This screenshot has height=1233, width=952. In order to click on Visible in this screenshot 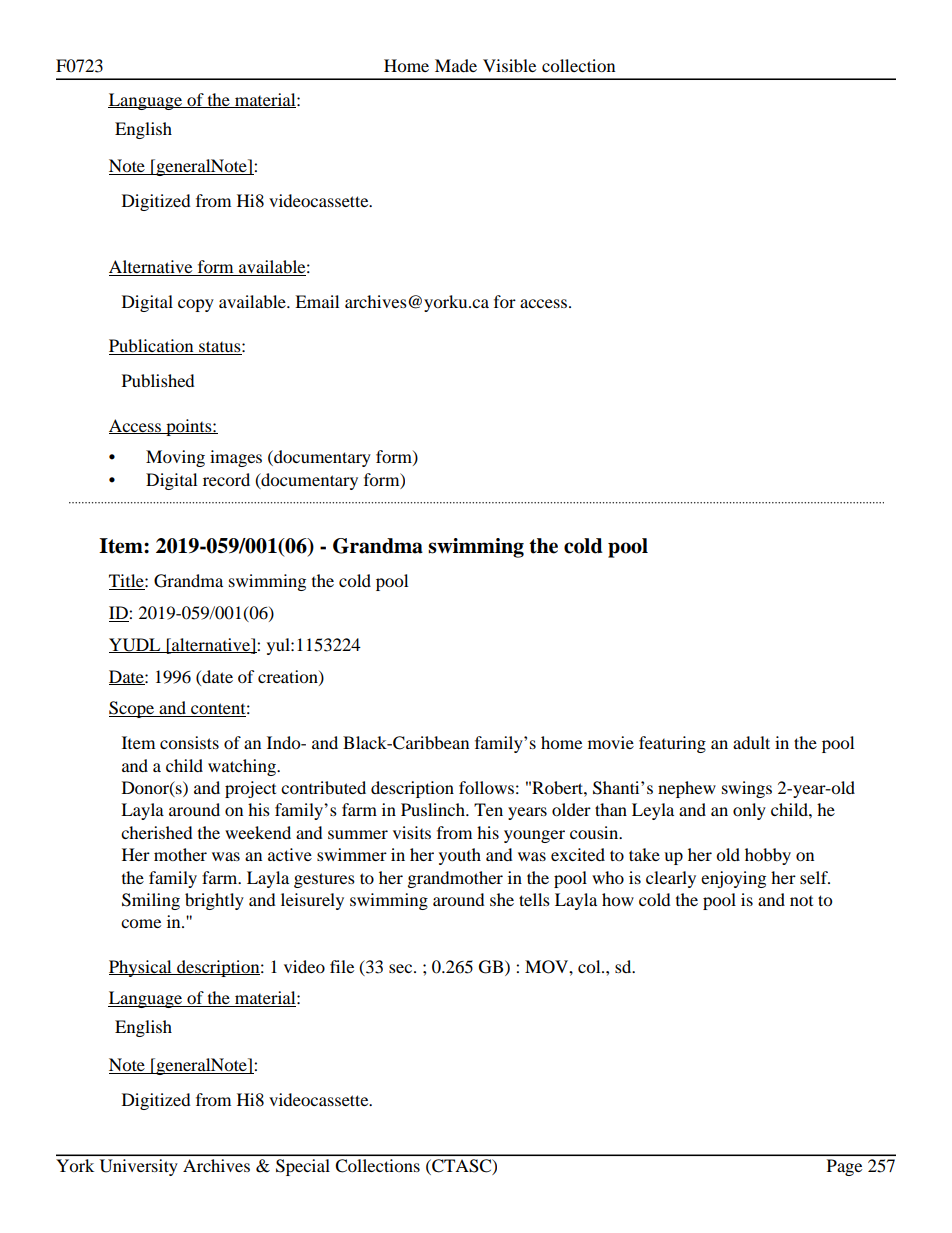, I will do `click(509, 65)`.
